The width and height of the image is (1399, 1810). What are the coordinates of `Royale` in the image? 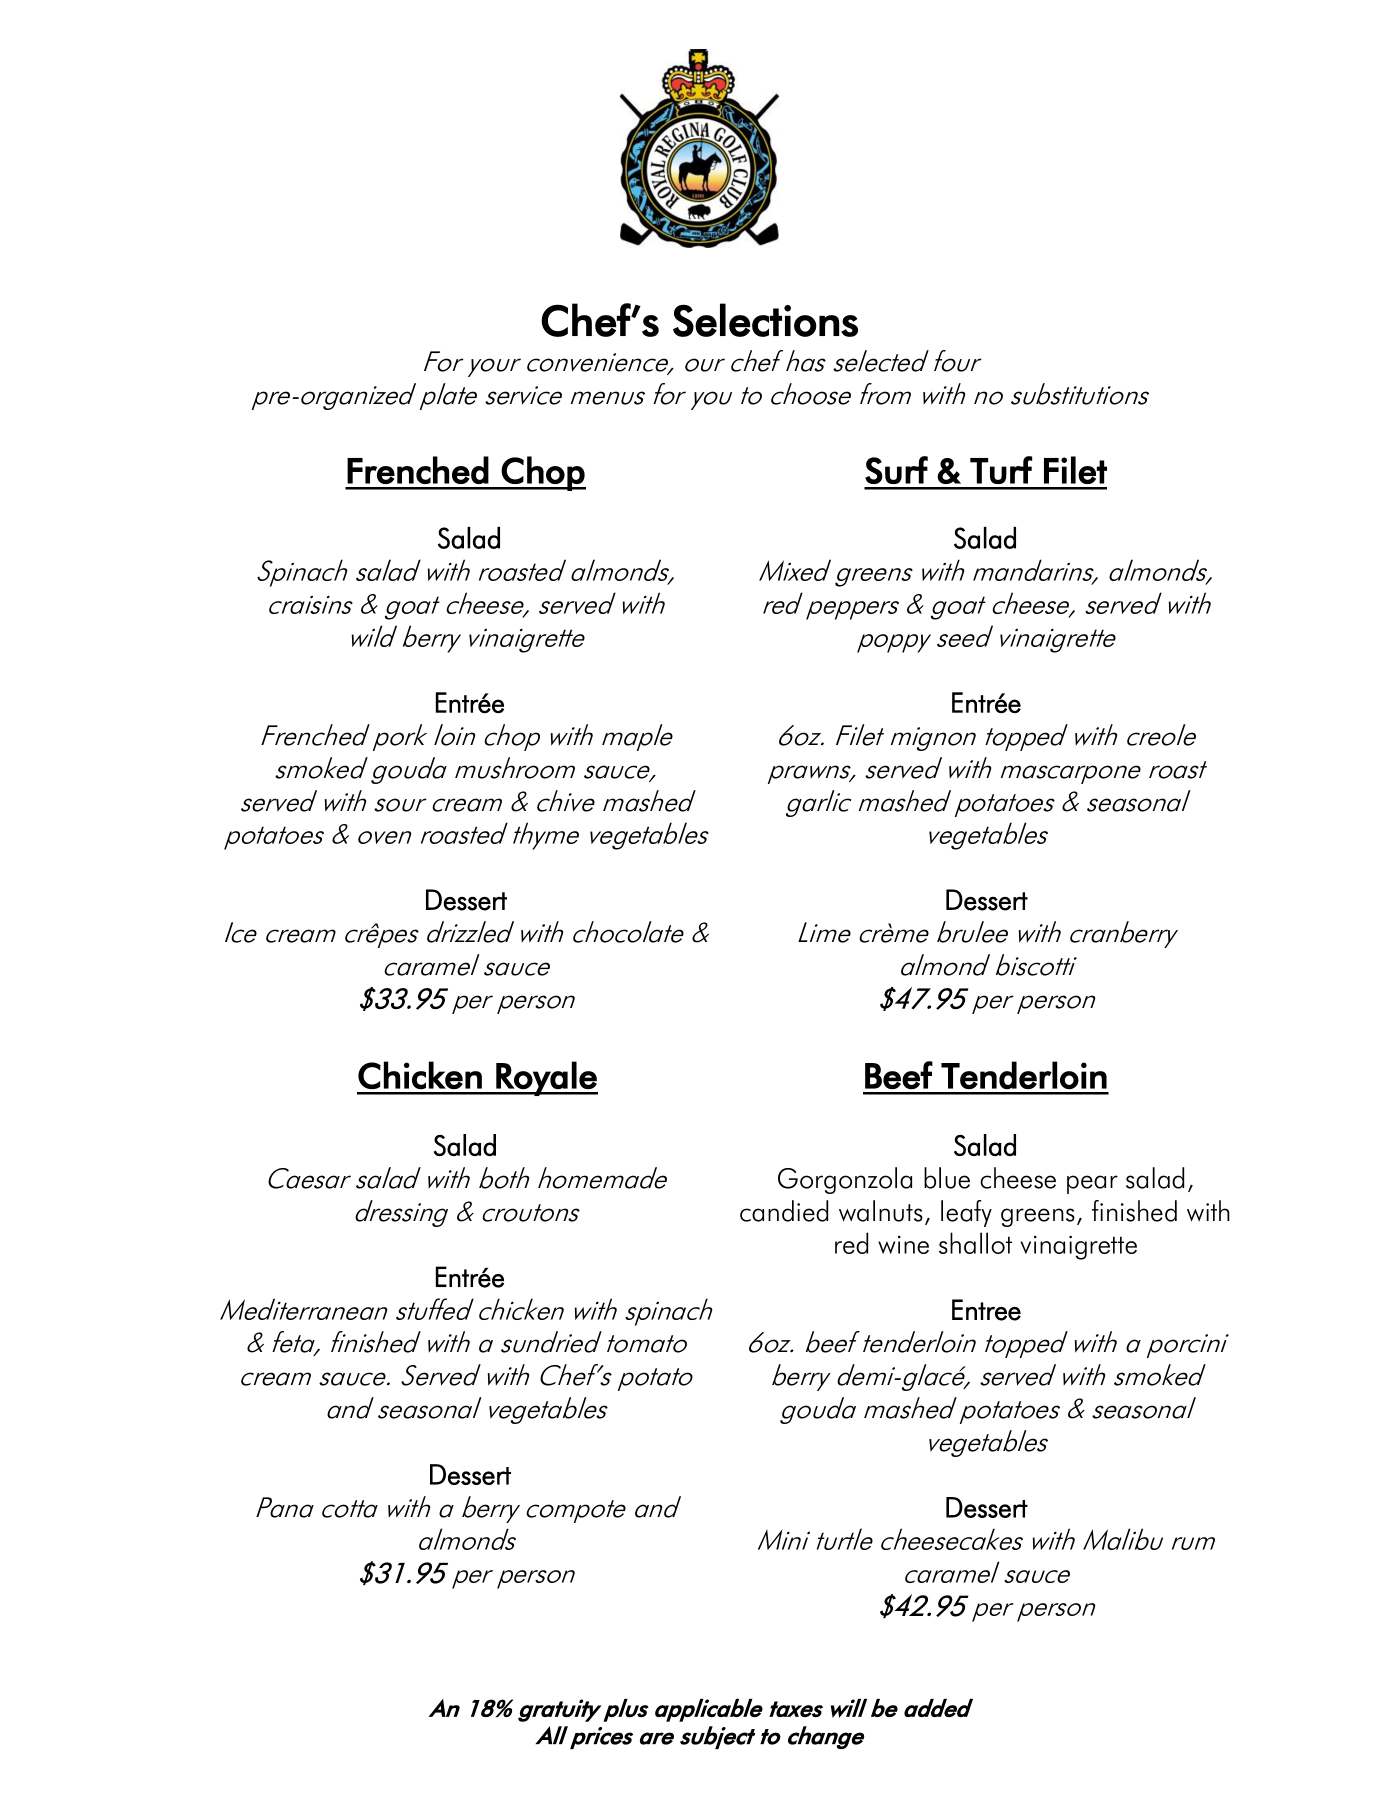 It's located at (546, 1078).
